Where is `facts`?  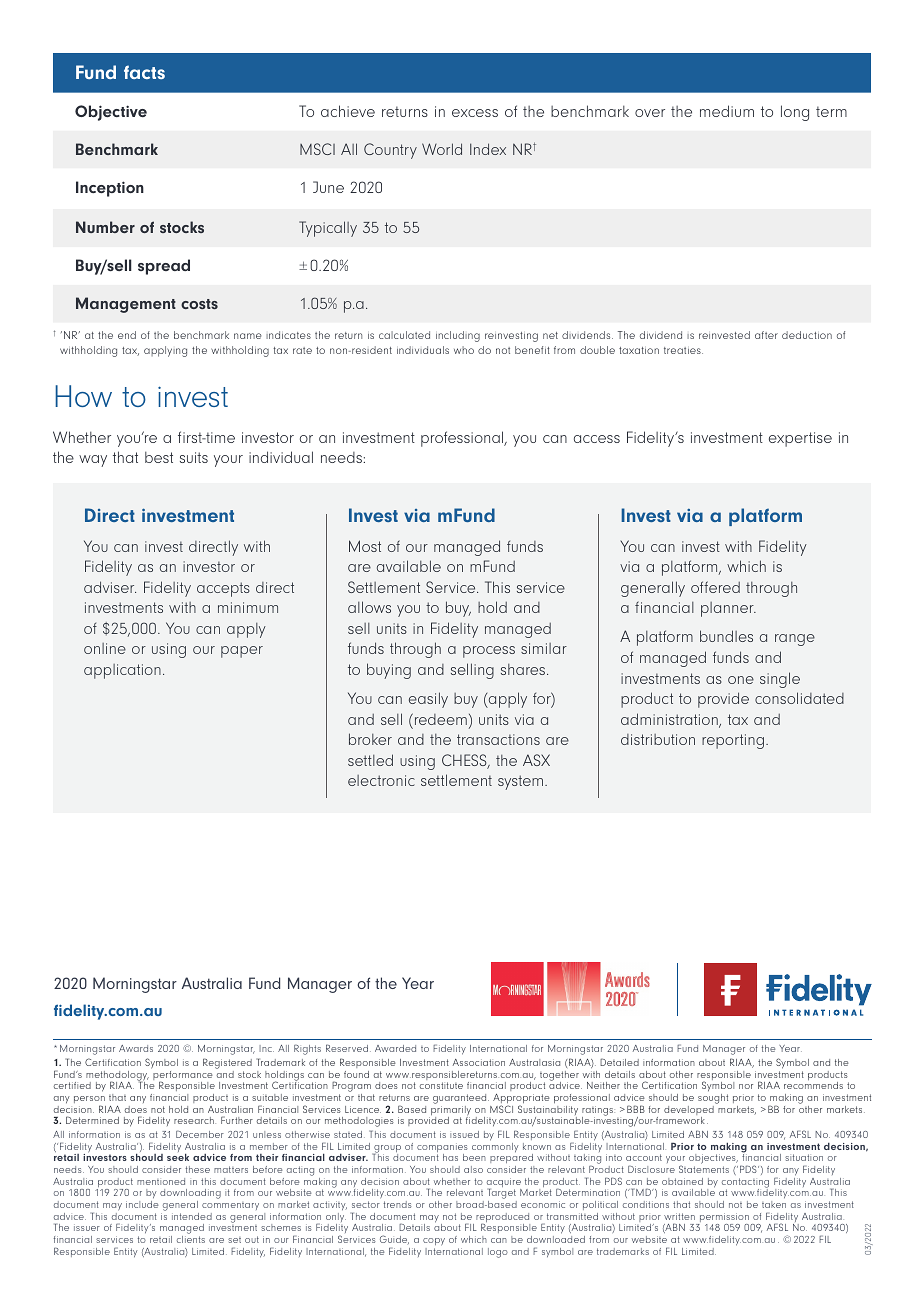
facts is located at coordinates (144, 72).
